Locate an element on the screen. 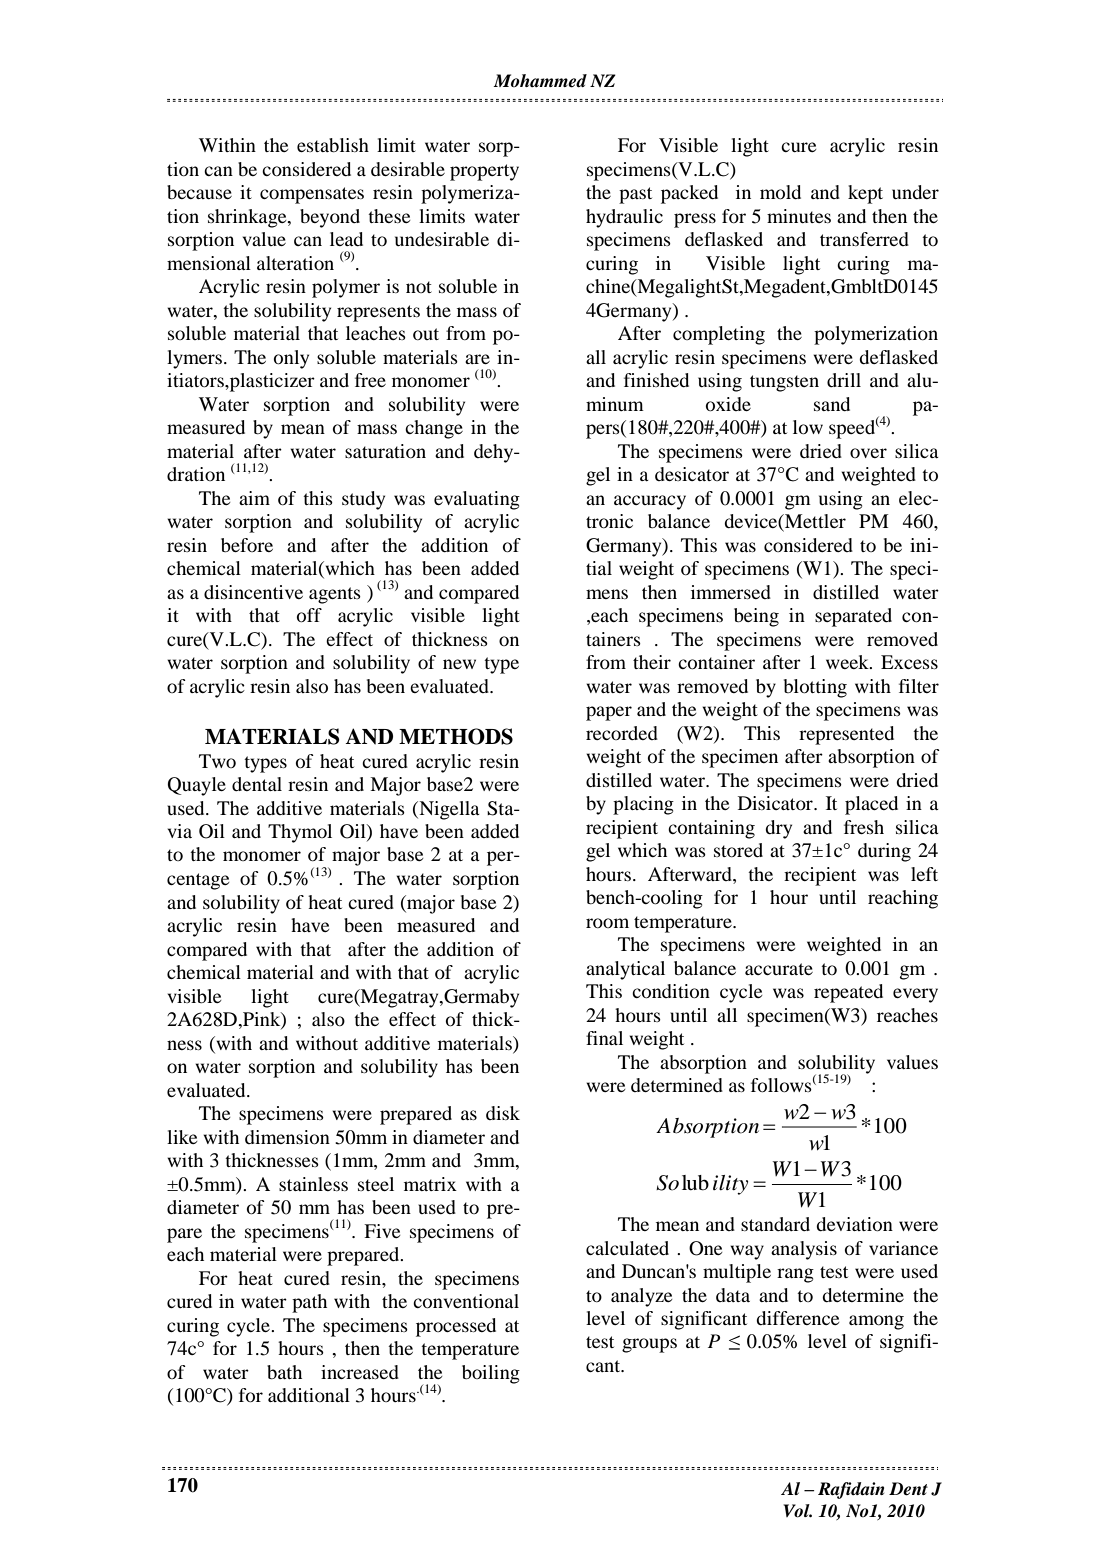  property is located at coordinates (484, 172).
